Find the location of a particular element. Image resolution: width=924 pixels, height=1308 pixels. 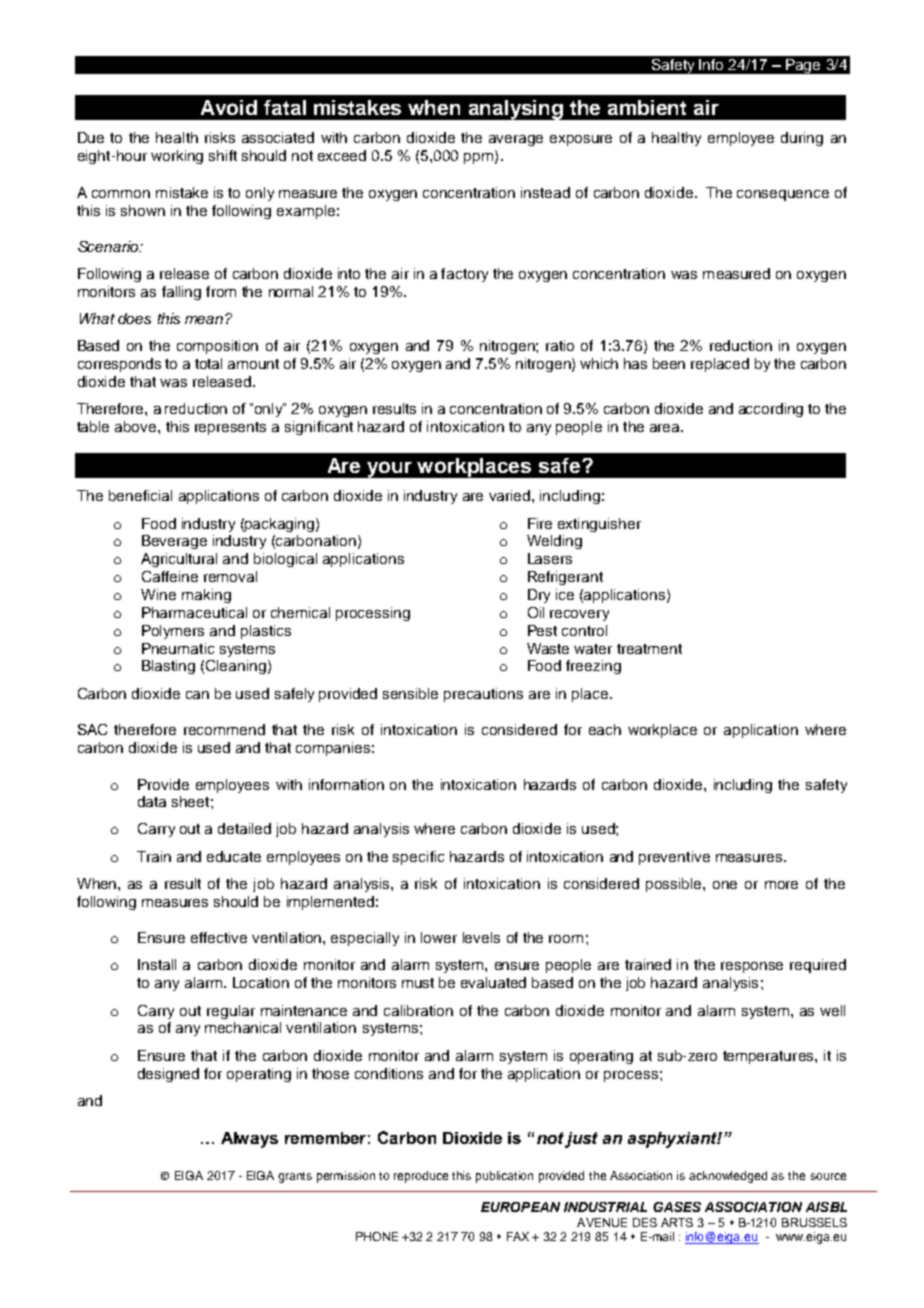

reproduce is located at coordinates (421, 1177).
